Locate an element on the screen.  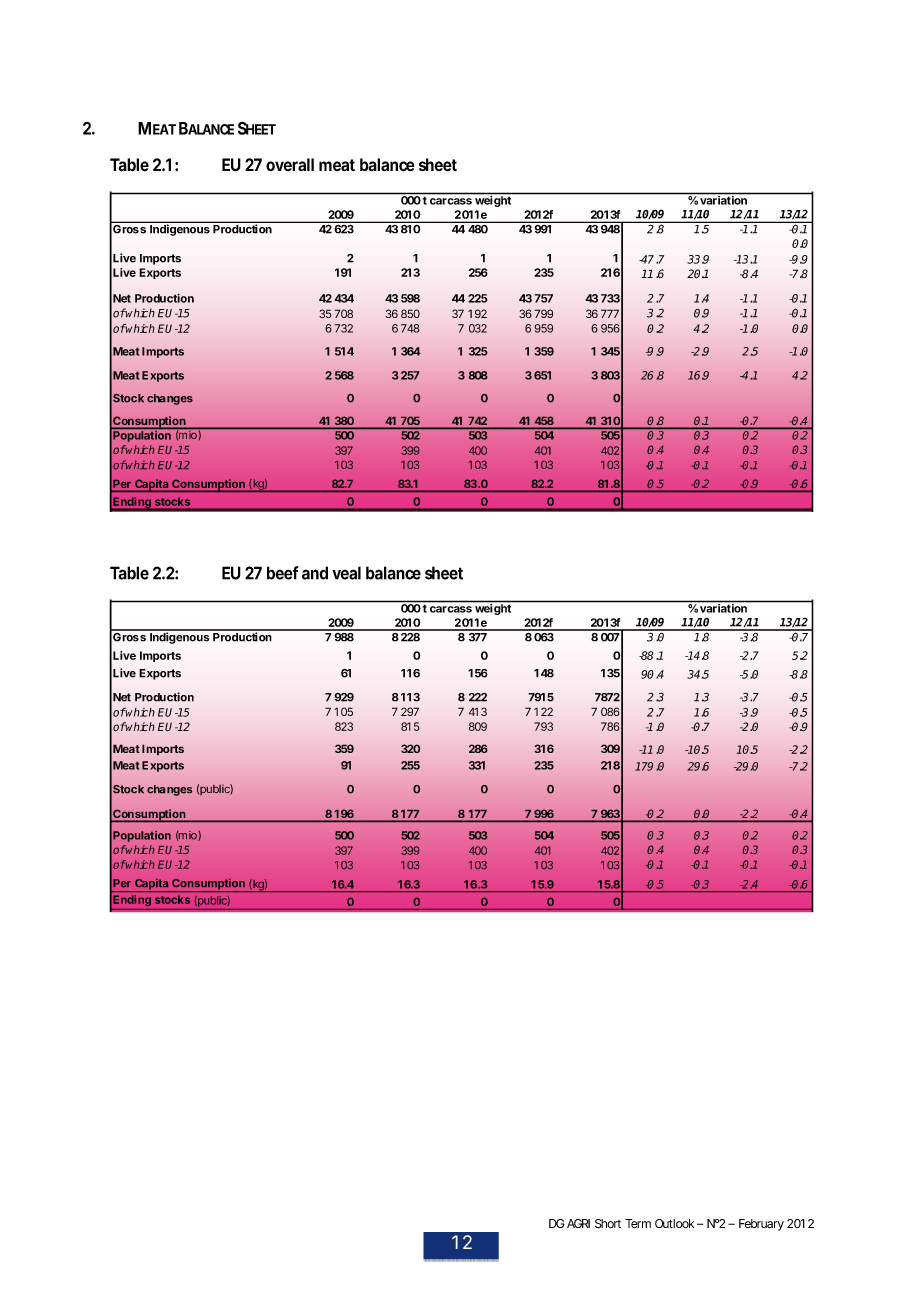
beef is located at coordinates (283, 573).
